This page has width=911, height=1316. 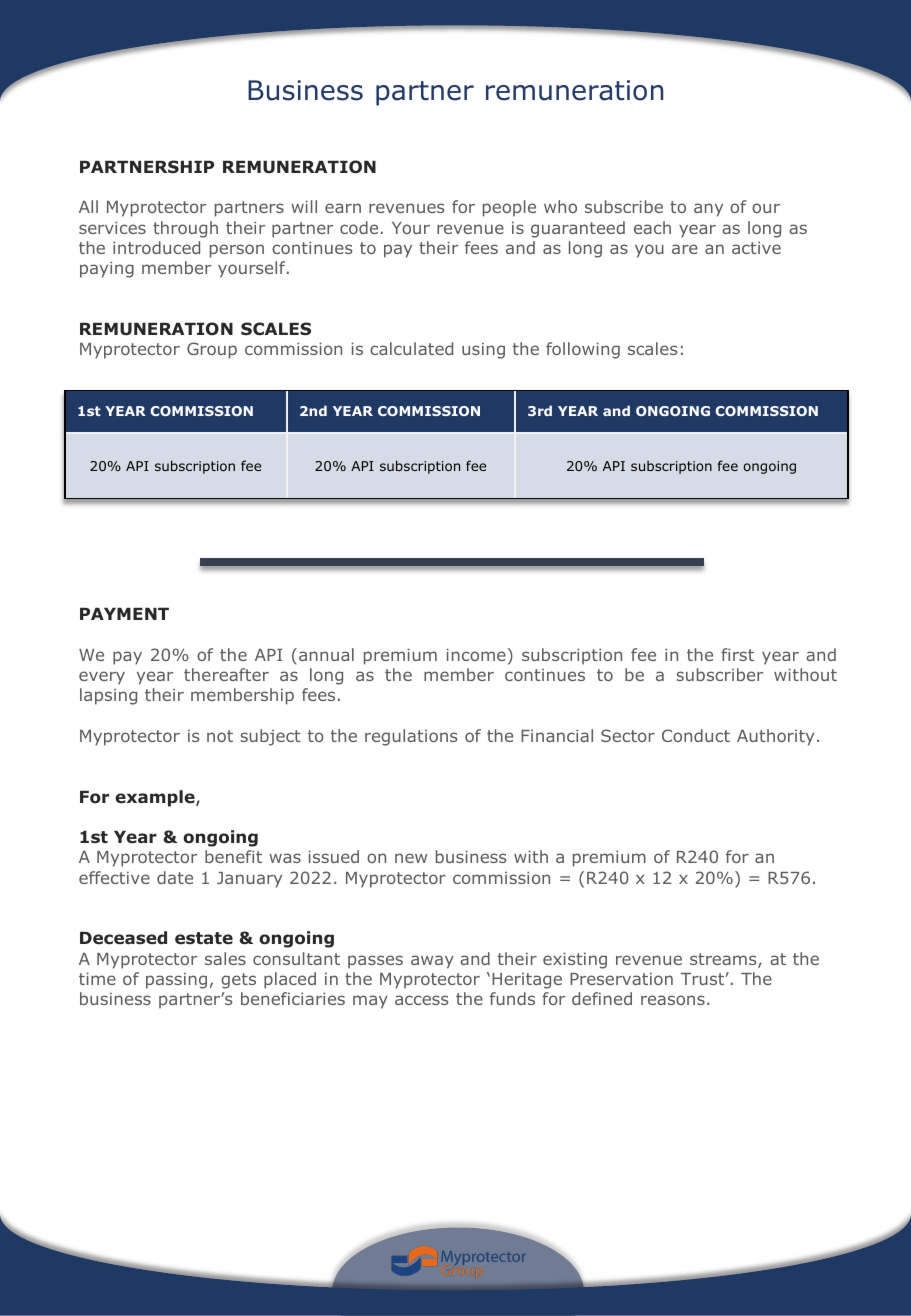 What do you see at coordinates (359, 227) in the page?
I see `code` at bounding box center [359, 227].
